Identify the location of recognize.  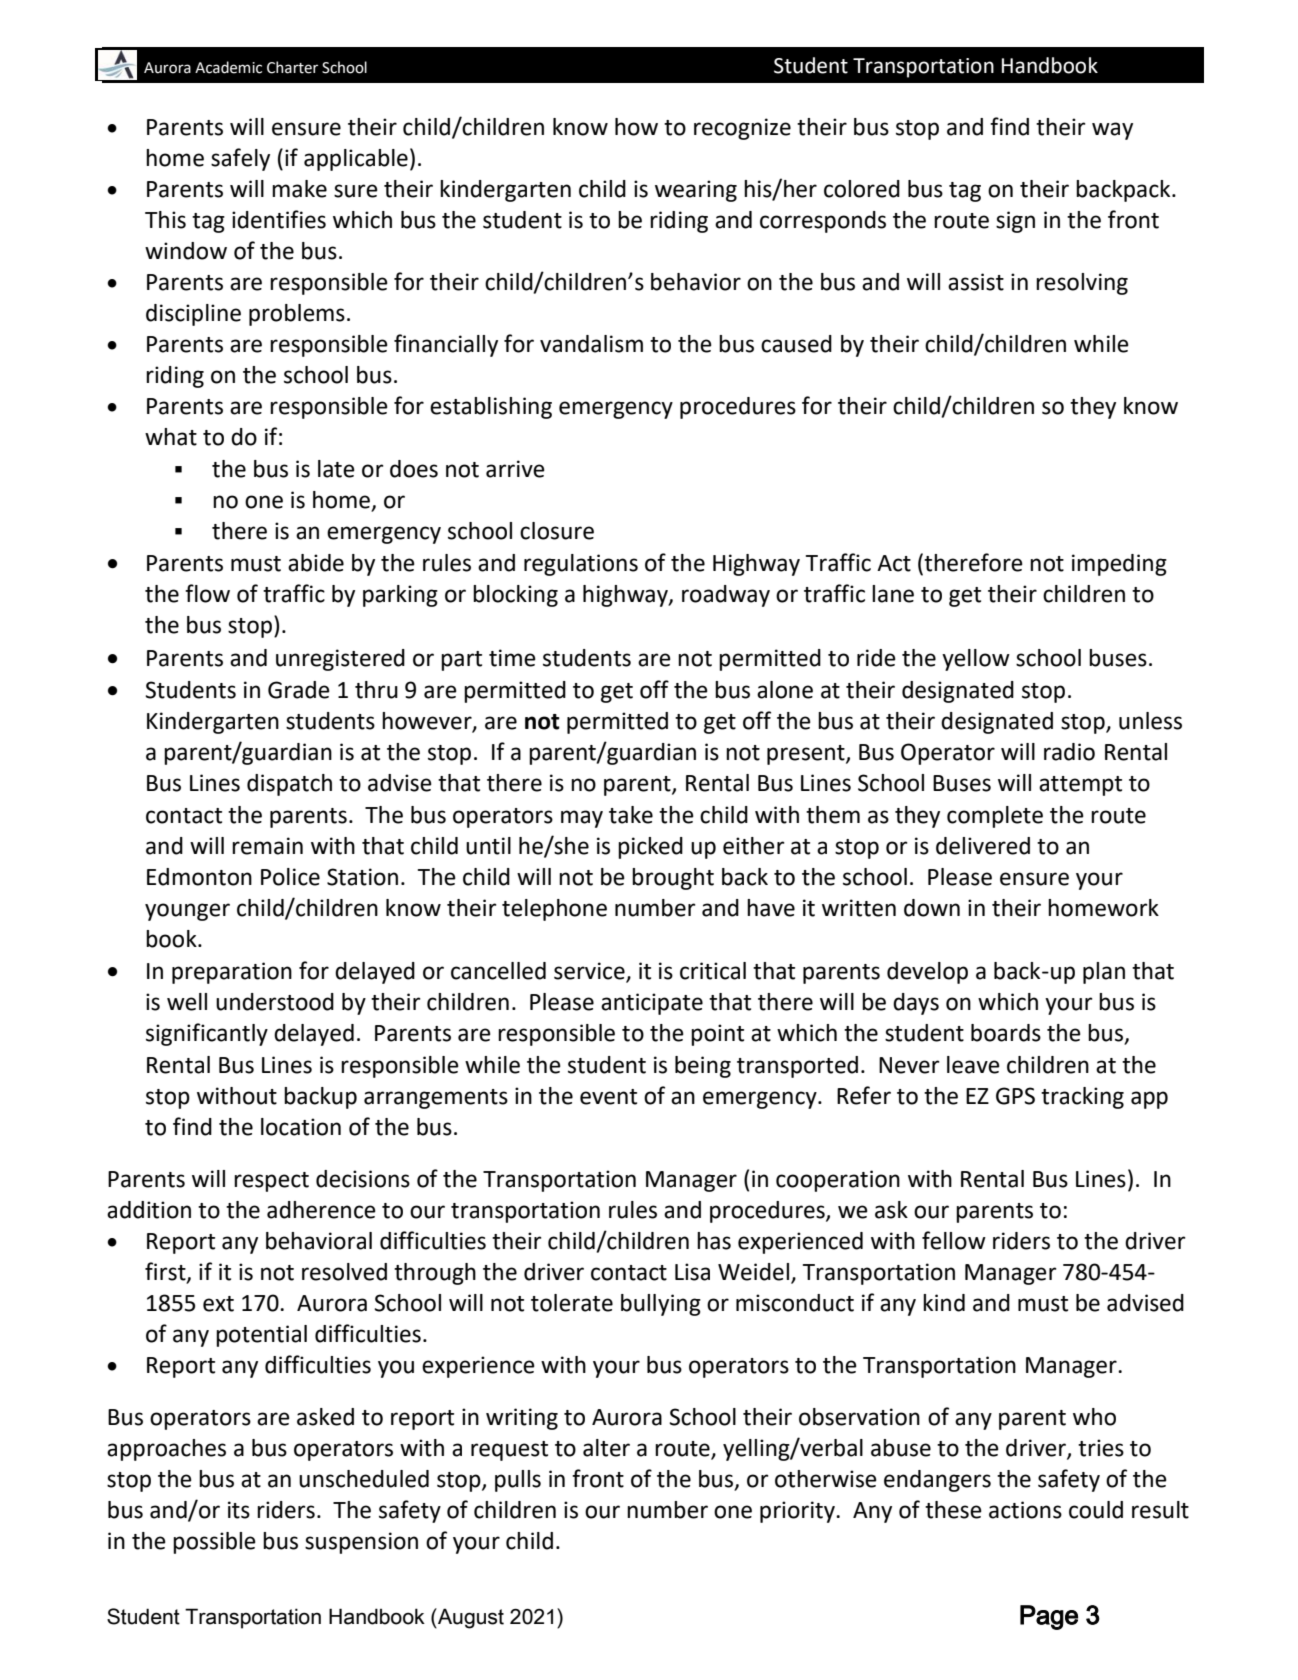
(742, 129).
